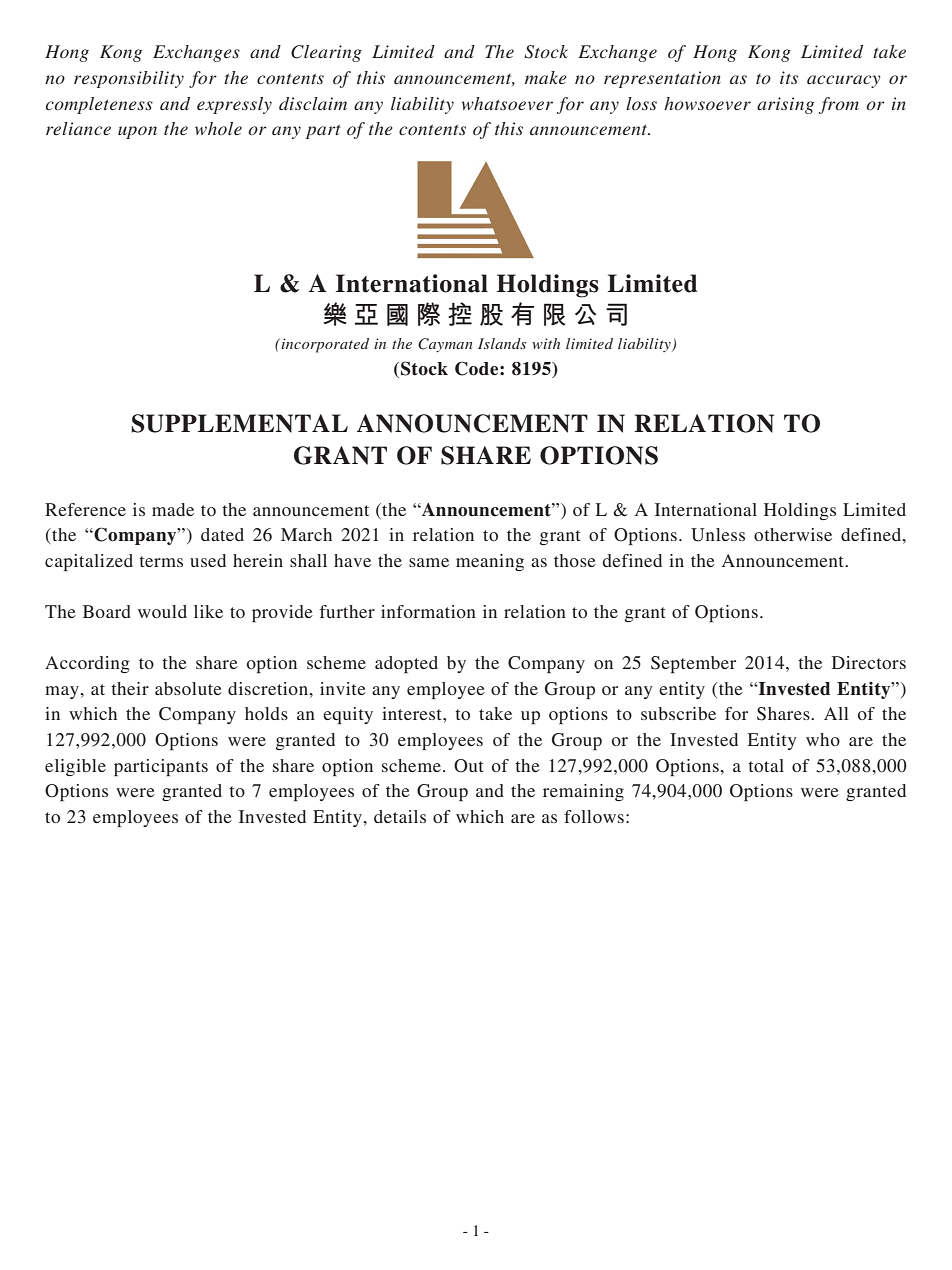 The width and height of the screenshot is (952, 1270). I want to click on September, so click(693, 664).
